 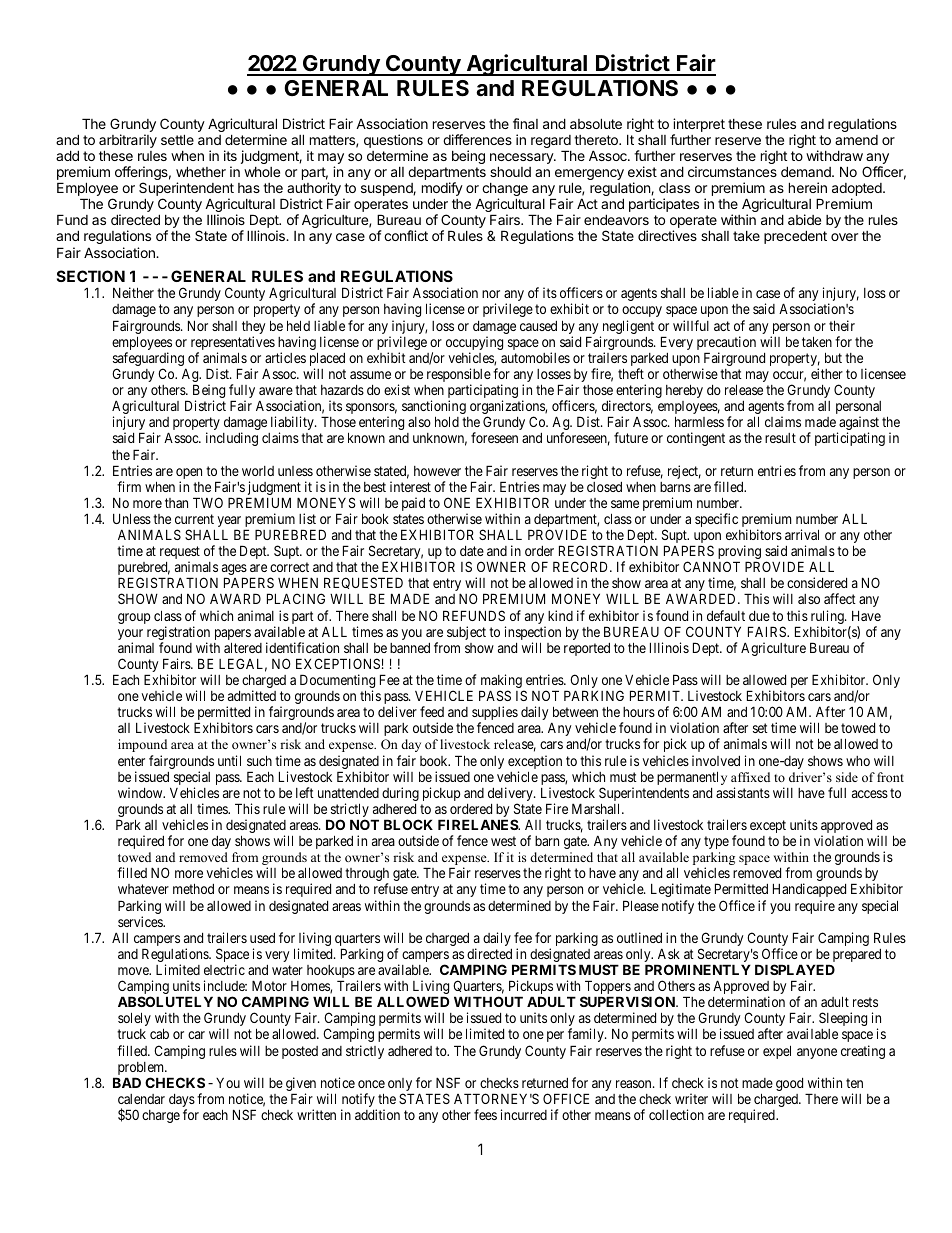 I want to click on however, so click(x=437, y=471).
